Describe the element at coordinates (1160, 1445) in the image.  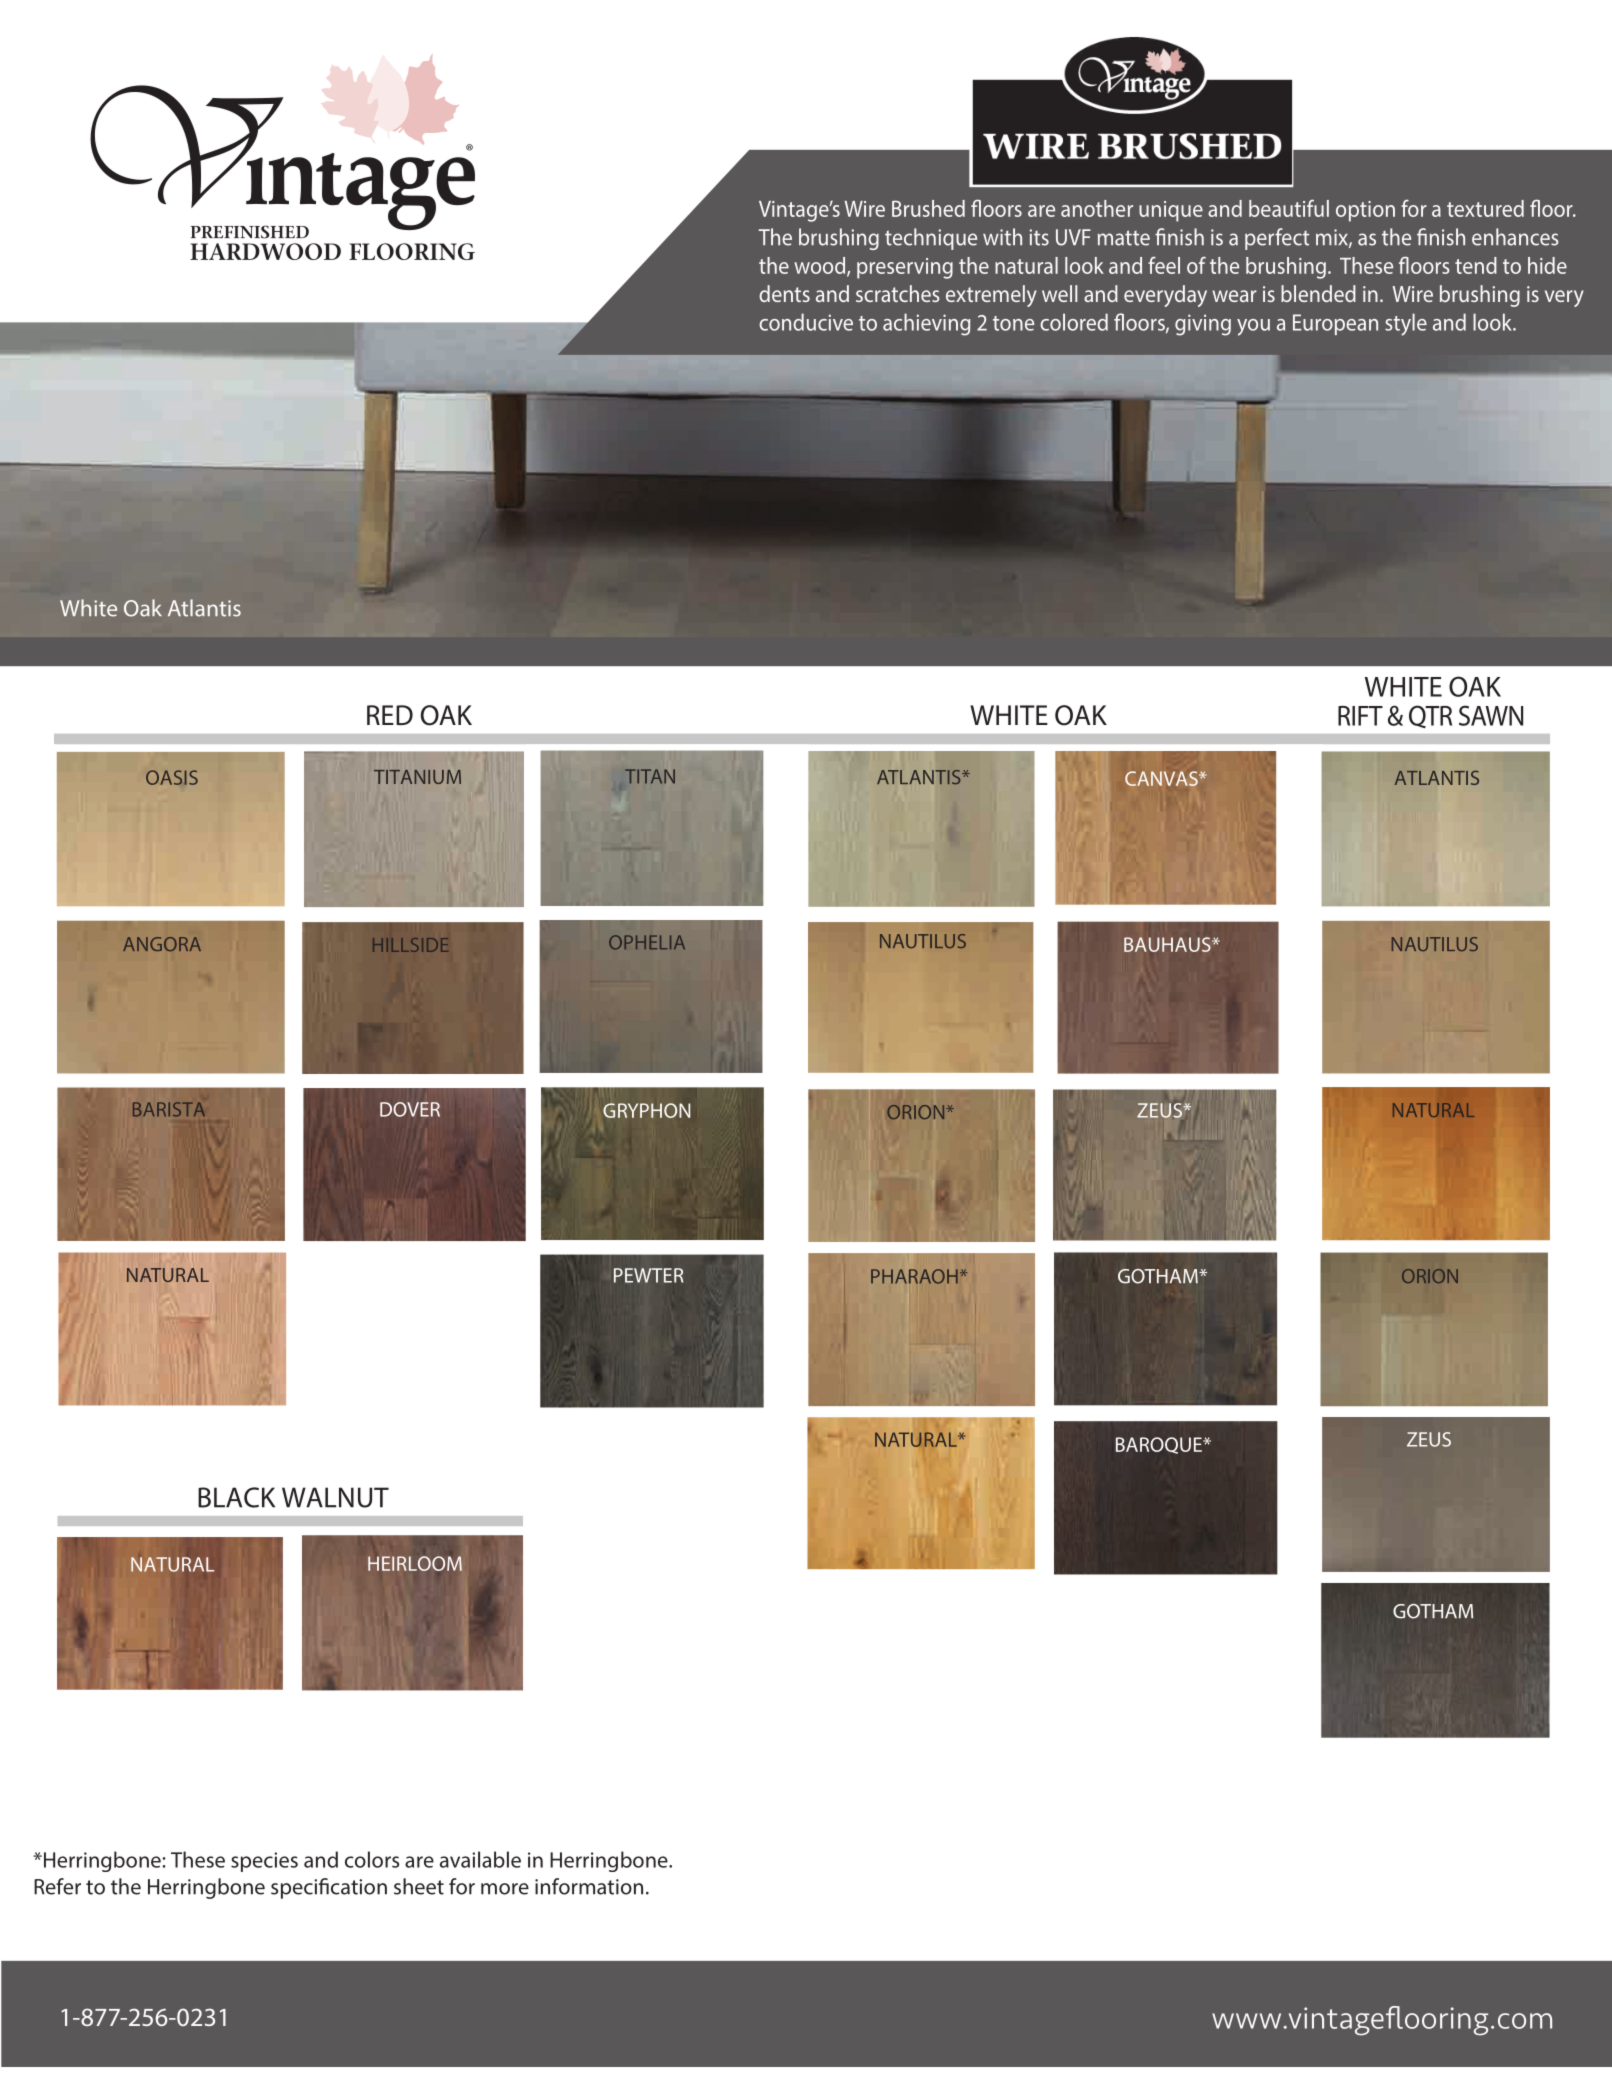
I see `BAROQUE` at that location.
